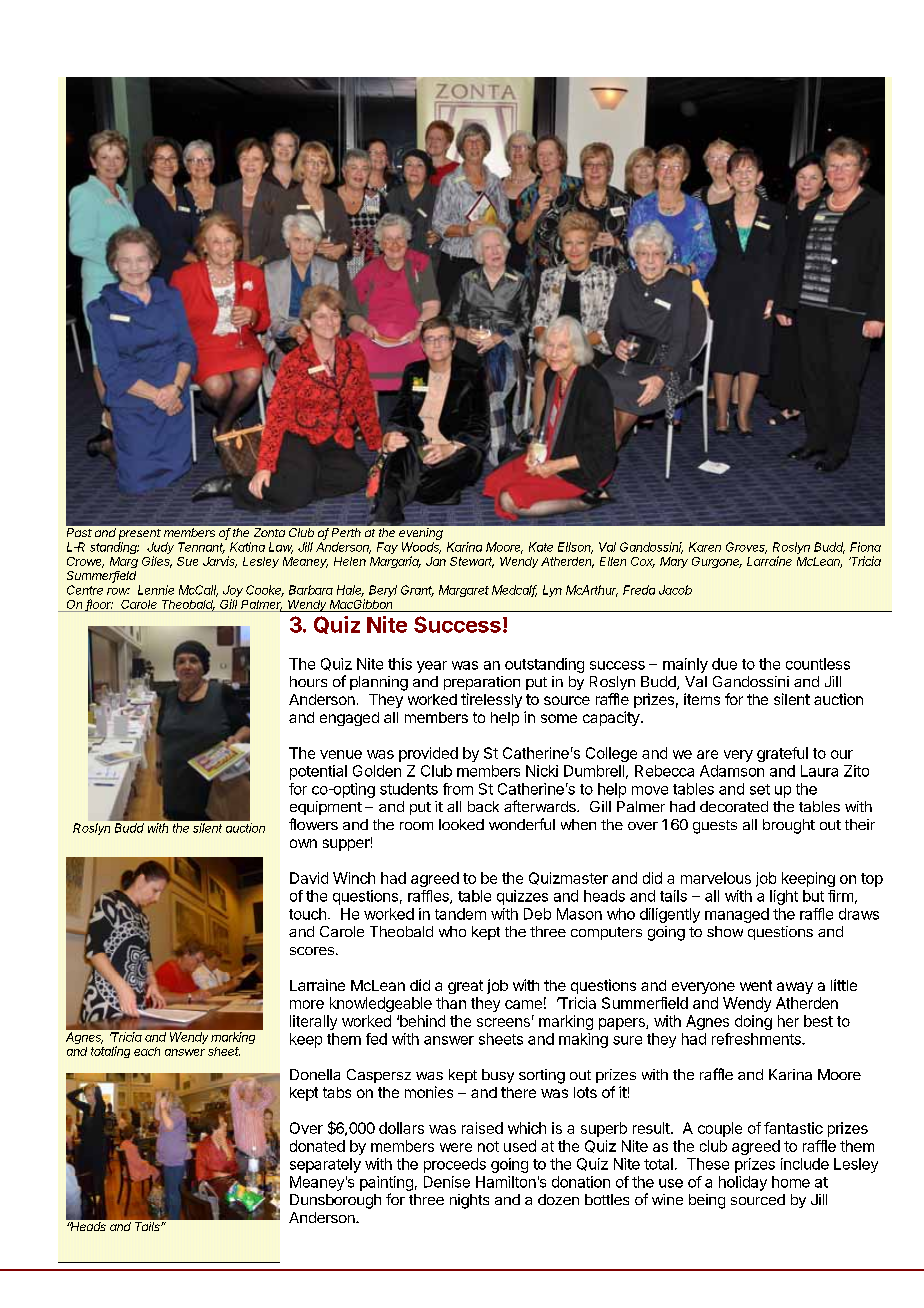 The height and width of the screenshot is (1308, 924). I want to click on tandem, so click(460, 914).
